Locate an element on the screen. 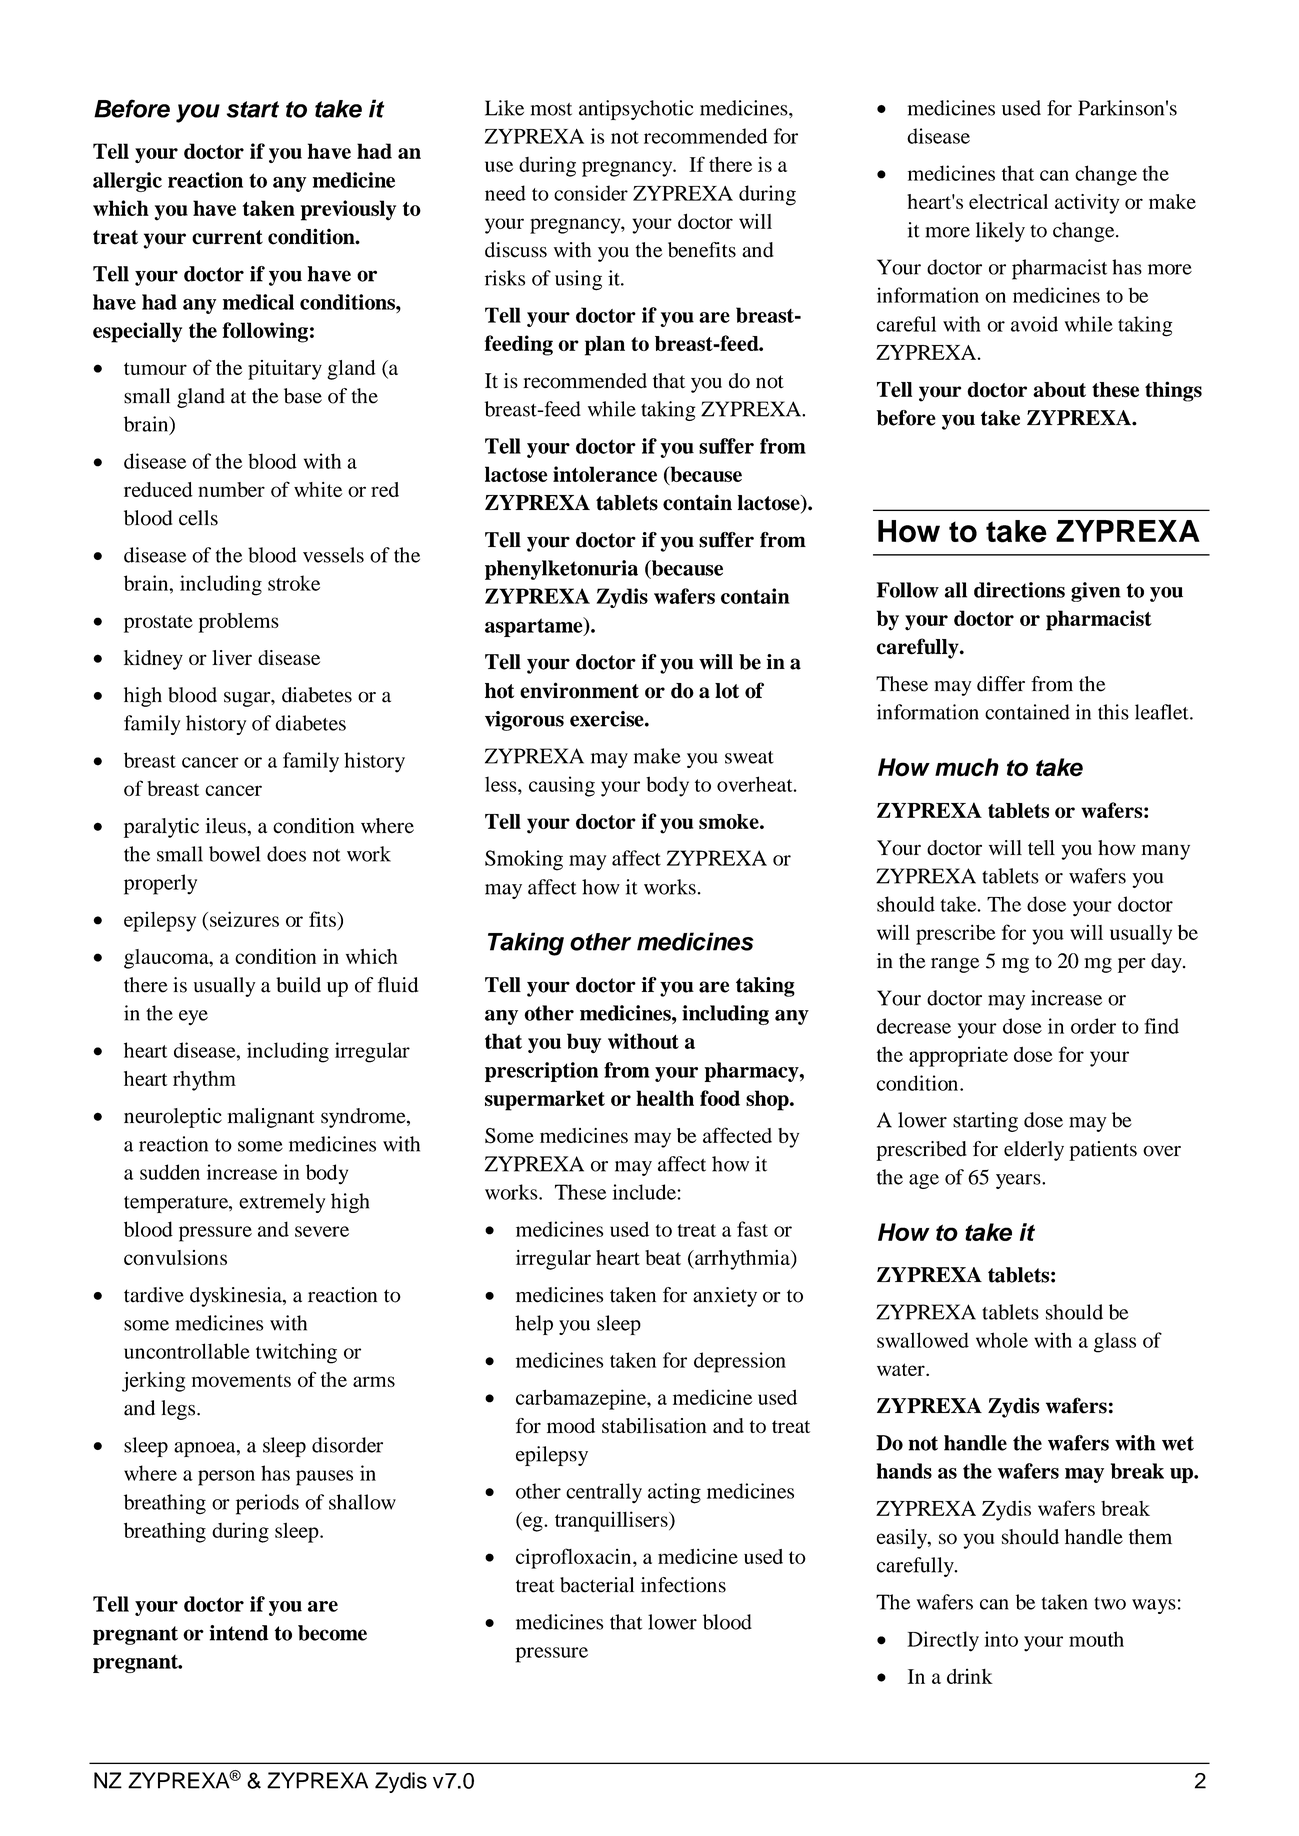 The width and height of the screenshot is (1299, 1836). phenylketonuria is located at coordinates (561, 570).
